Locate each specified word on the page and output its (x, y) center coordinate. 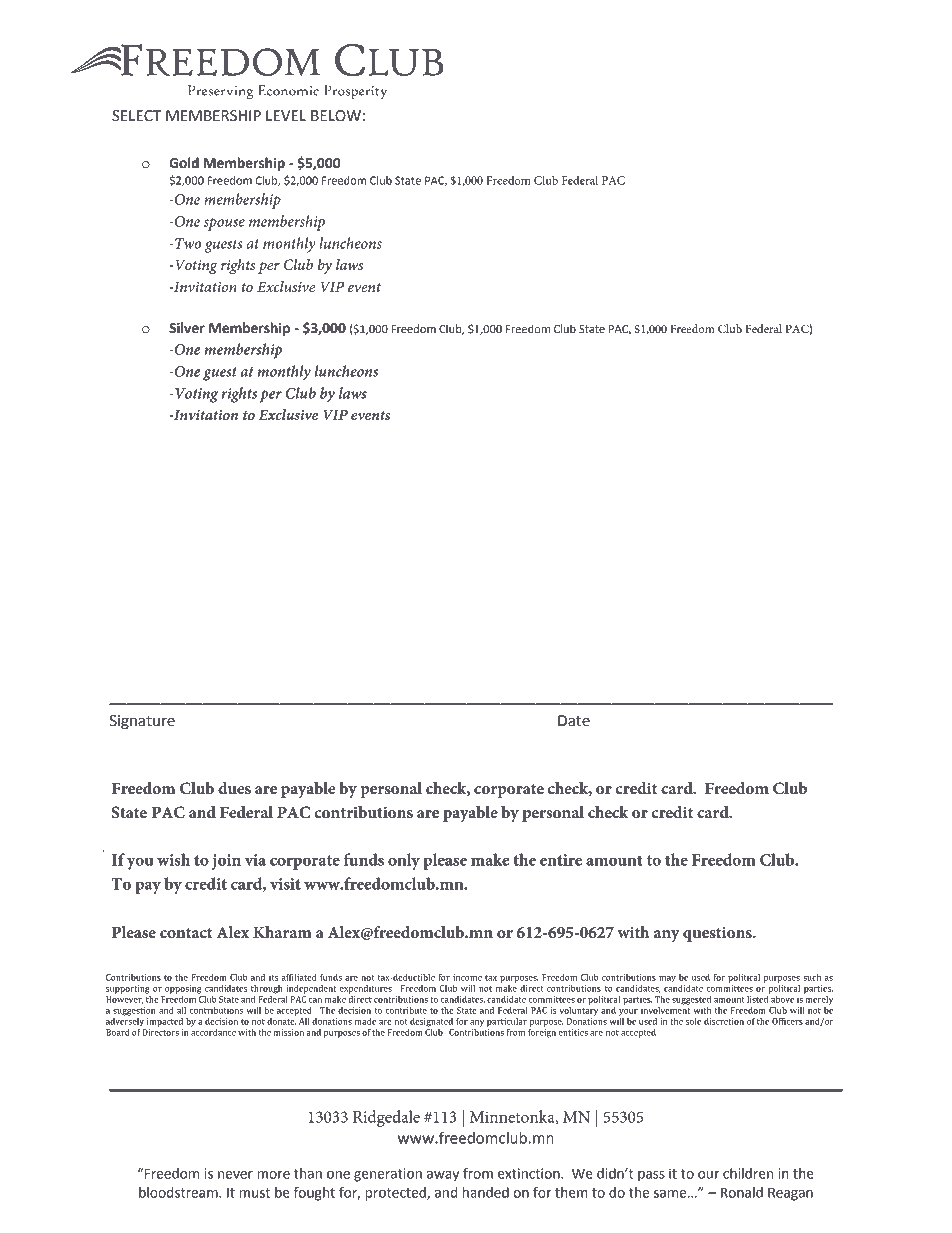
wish (173, 859)
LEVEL (286, 115)
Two (187, 243)
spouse (224, 224)
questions (718, 934)
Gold (184, 163)
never (235, 1175)
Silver (187, 328)
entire (561, 860)
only (404, 861)
